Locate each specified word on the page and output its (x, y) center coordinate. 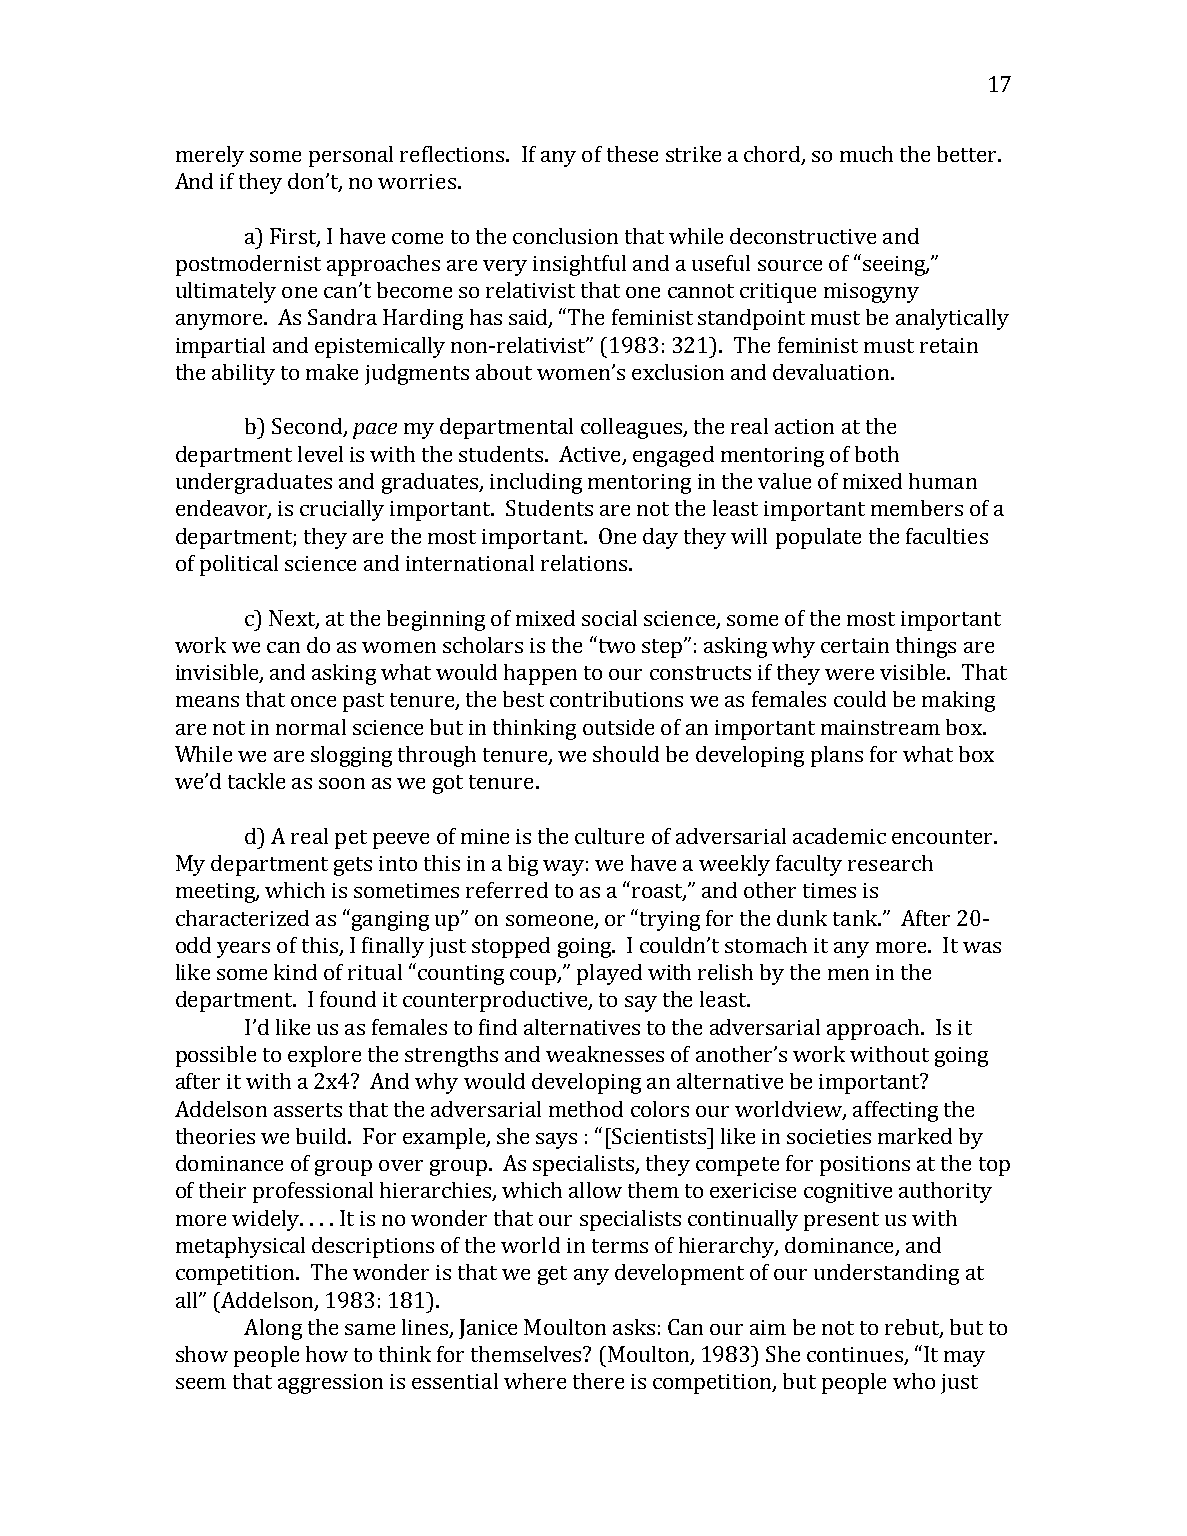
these (632, 154)
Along (273, 1329)
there (598, 1381)
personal (351, 156)
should (626, 754)
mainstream (880, 727)
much (866, 154)
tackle (256, 781)
